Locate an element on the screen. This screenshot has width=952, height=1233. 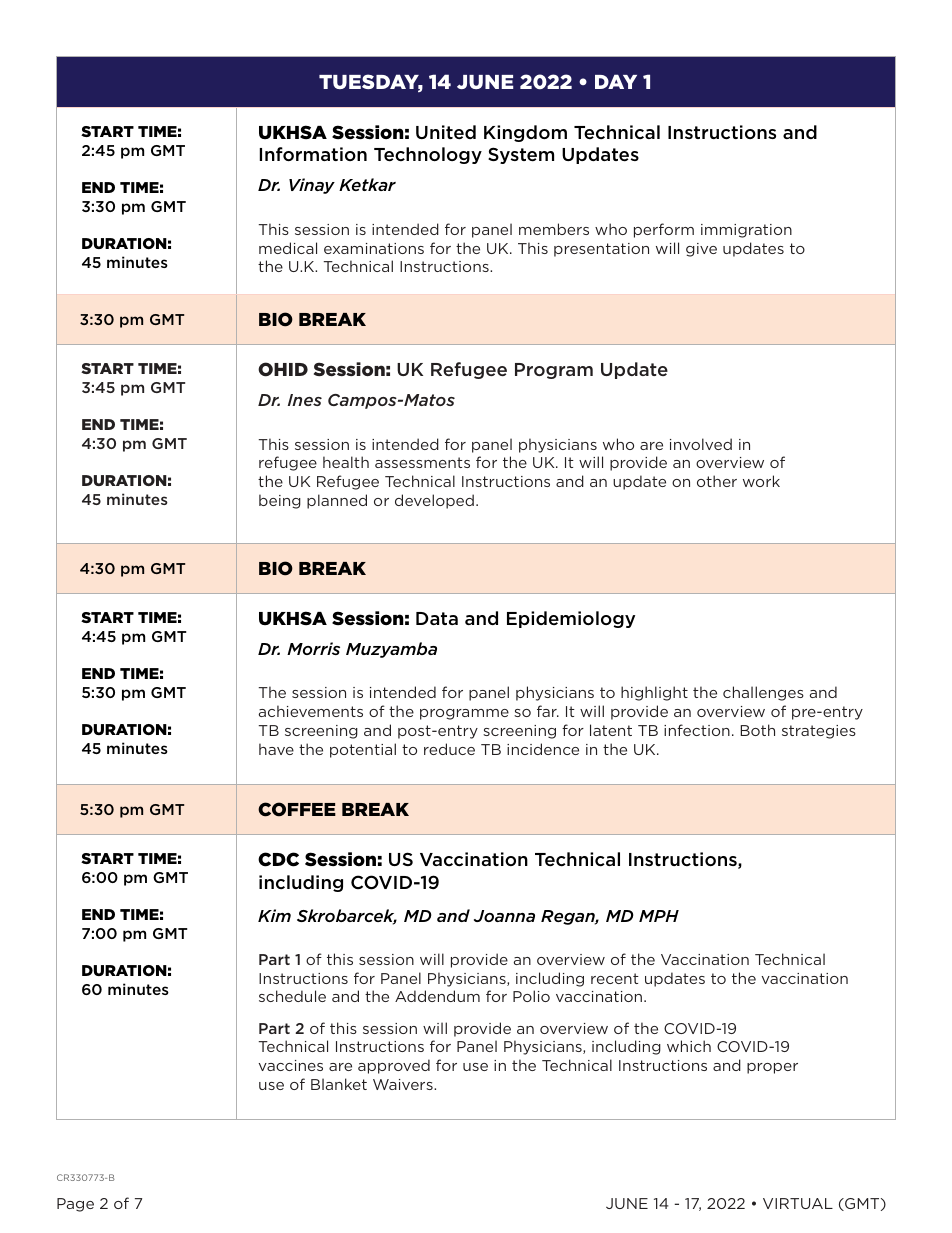
Kim is located at coordinates (274, 915).
